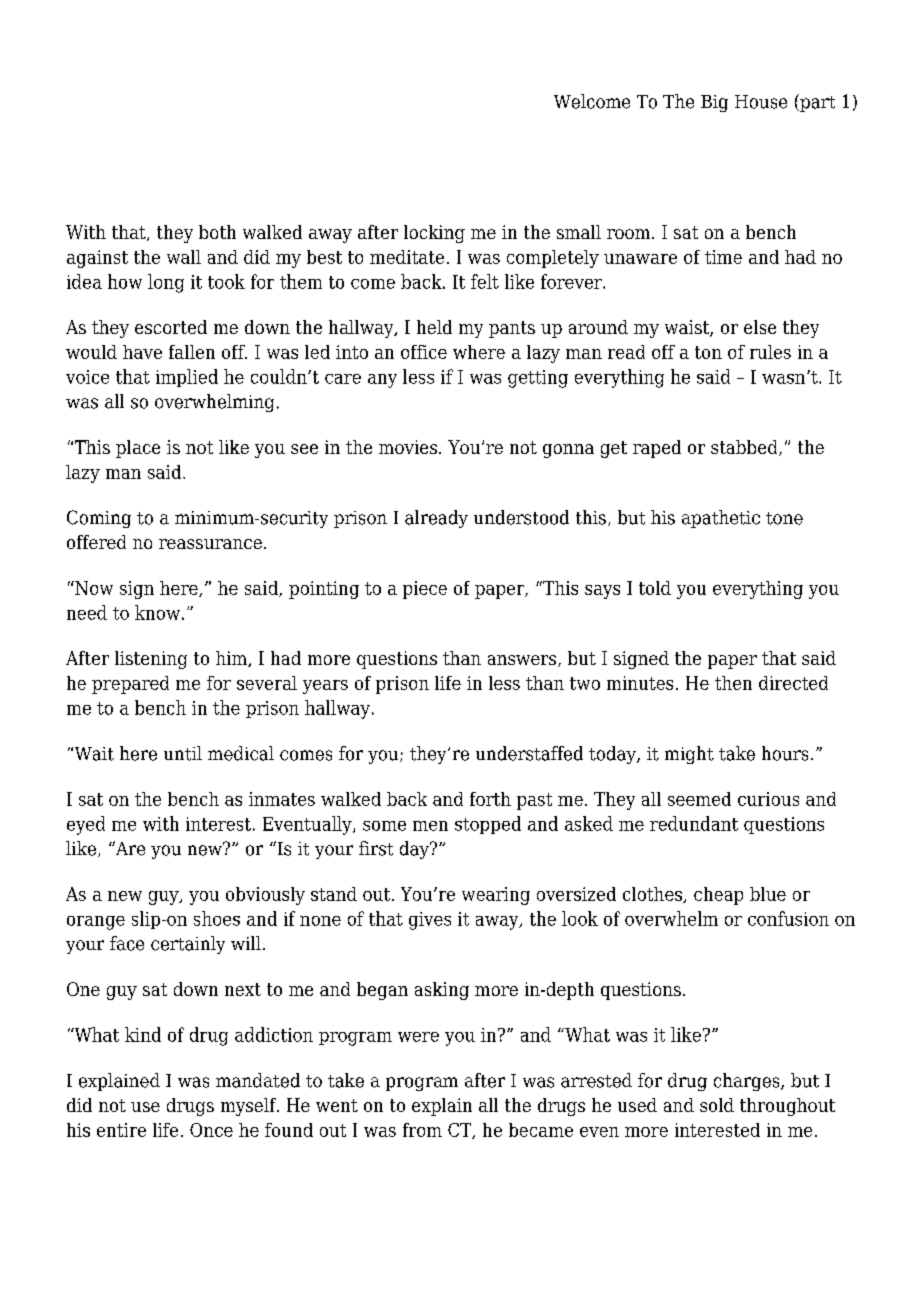 The height and width of the image is (1308, 924). I want to click on then, so click(733, 683).
